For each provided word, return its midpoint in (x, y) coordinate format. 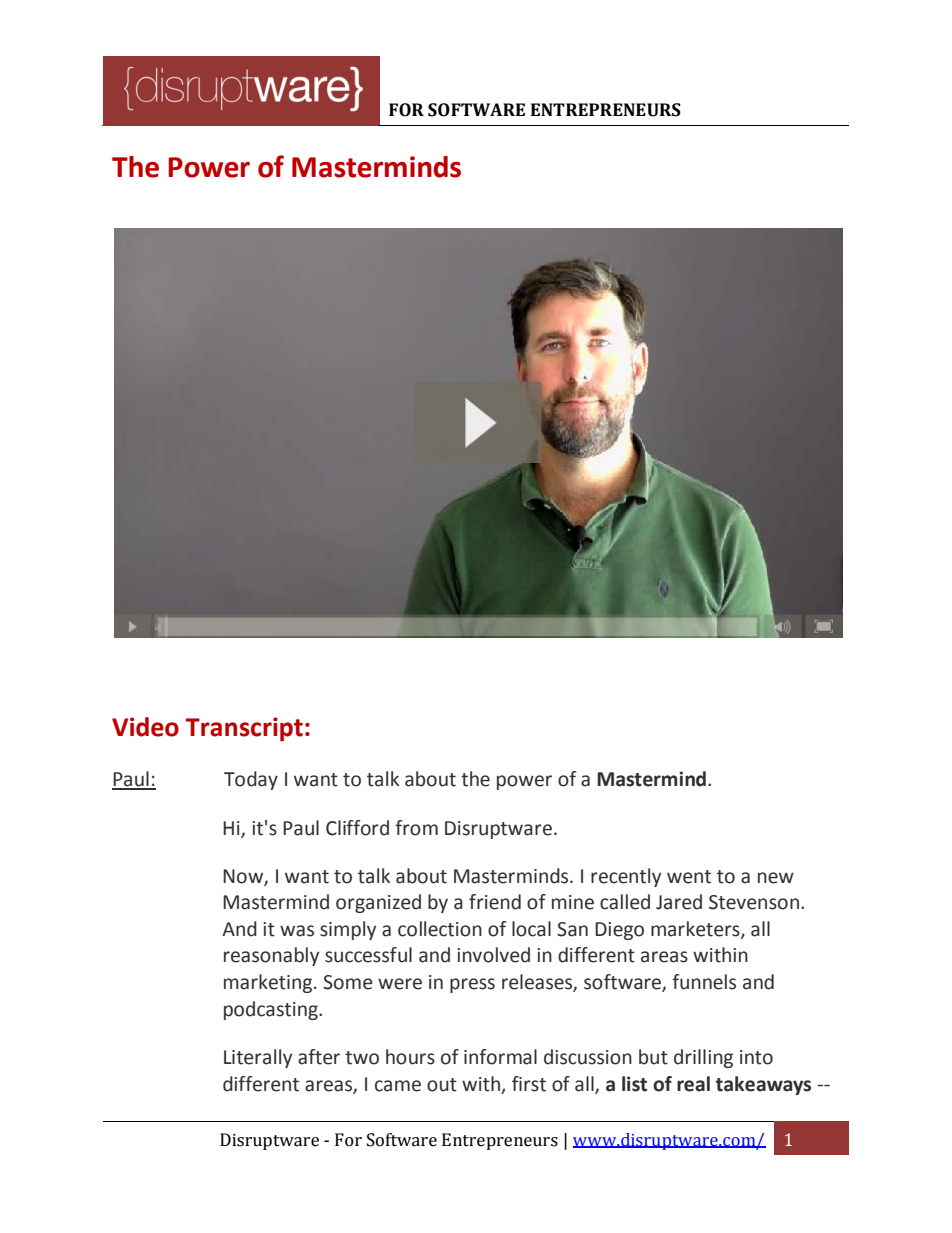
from (416, 828)
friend (495, 902)
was (297, 931)
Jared (679, 902)
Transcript (244, 729)
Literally (258, 1058)
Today (251, 780)
